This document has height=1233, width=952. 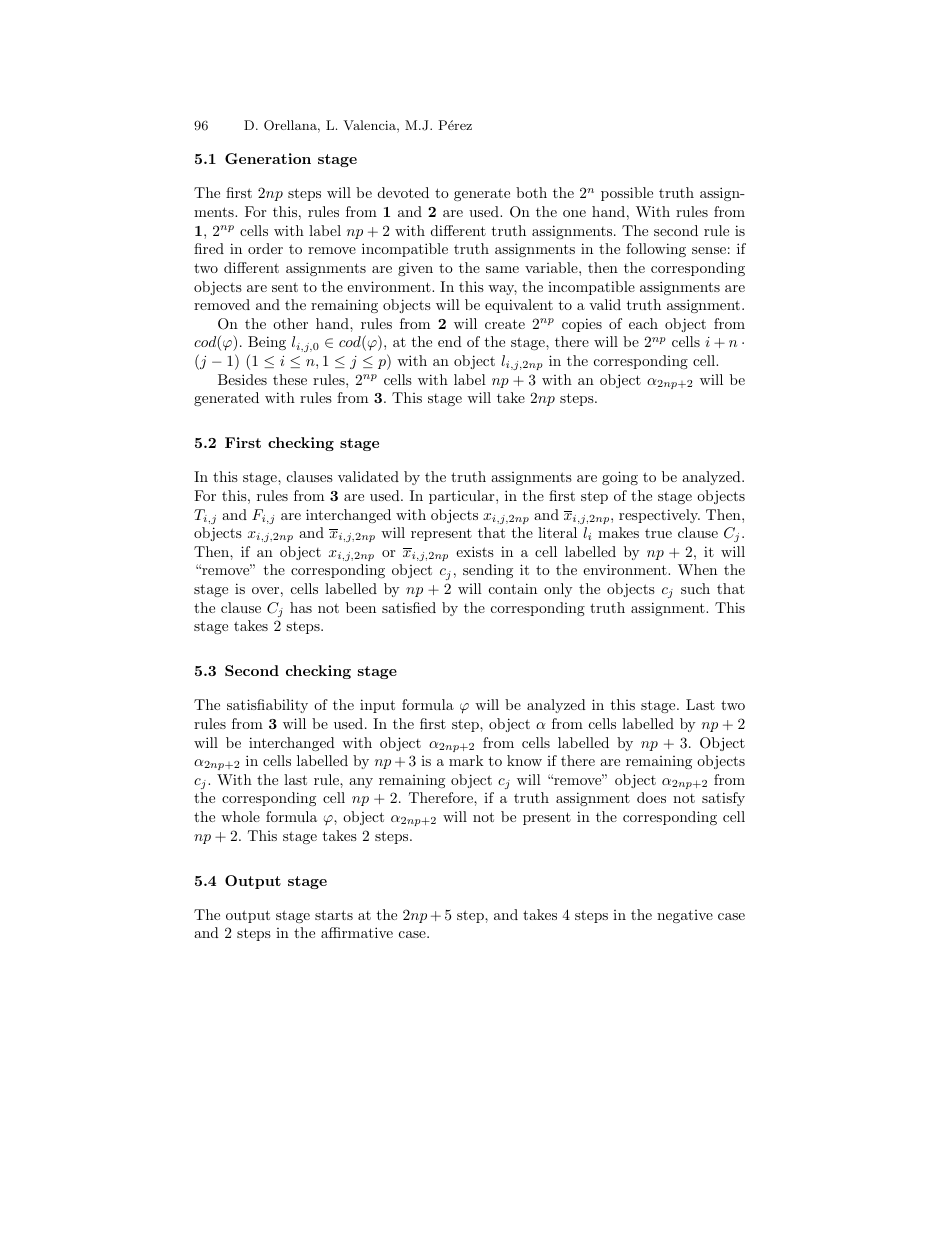 What do you see at coordinates (268, 158) in the document?
I see `Generation` at bounding box center [268, 158].
